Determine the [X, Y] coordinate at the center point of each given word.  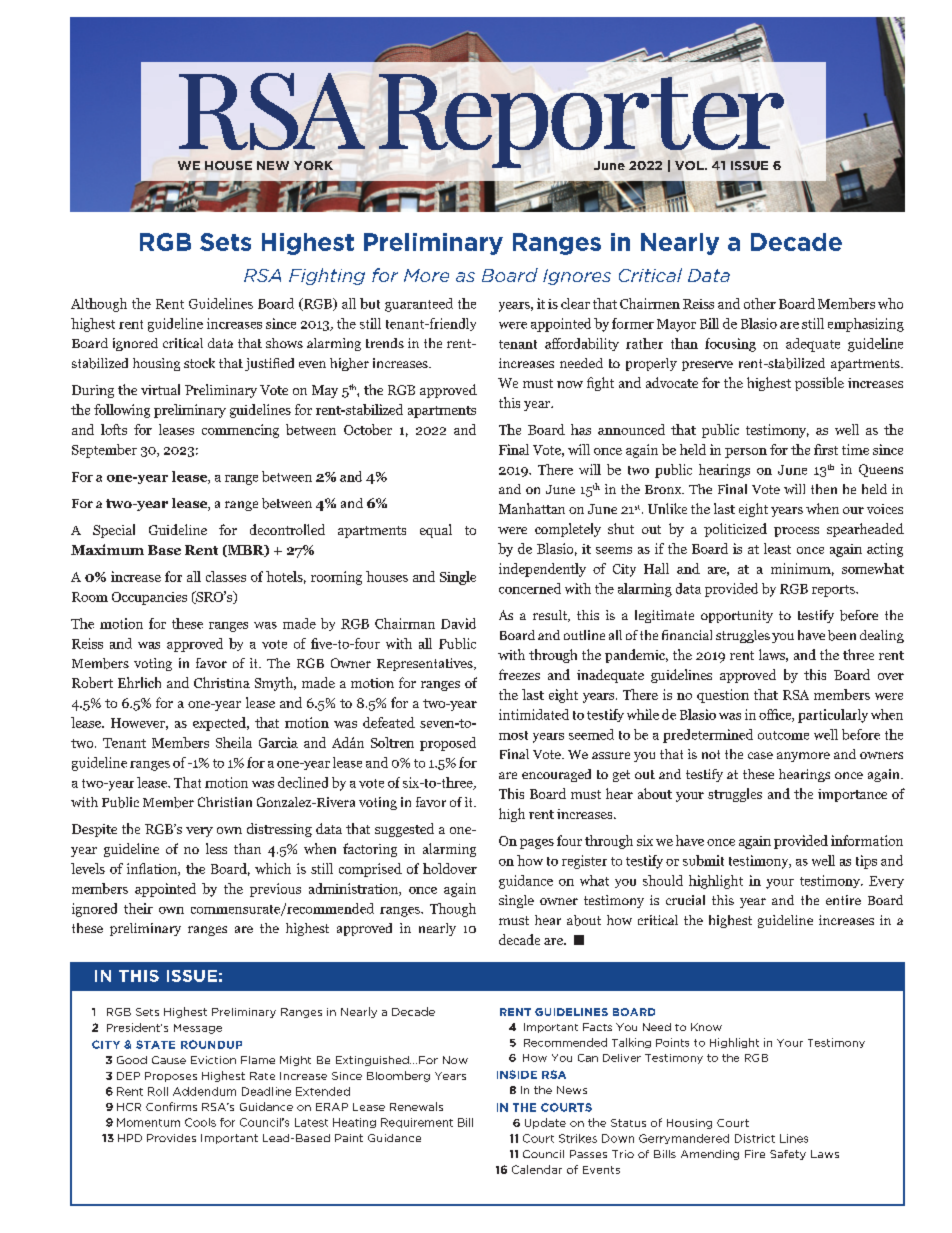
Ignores [577, 277]
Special [114, 531]
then [824, 489]
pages [537, 844]
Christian [225, 802]
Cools [200, 1122]
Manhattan [532, 508]
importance [852, 795]
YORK [313, 165]
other [760, 303]
